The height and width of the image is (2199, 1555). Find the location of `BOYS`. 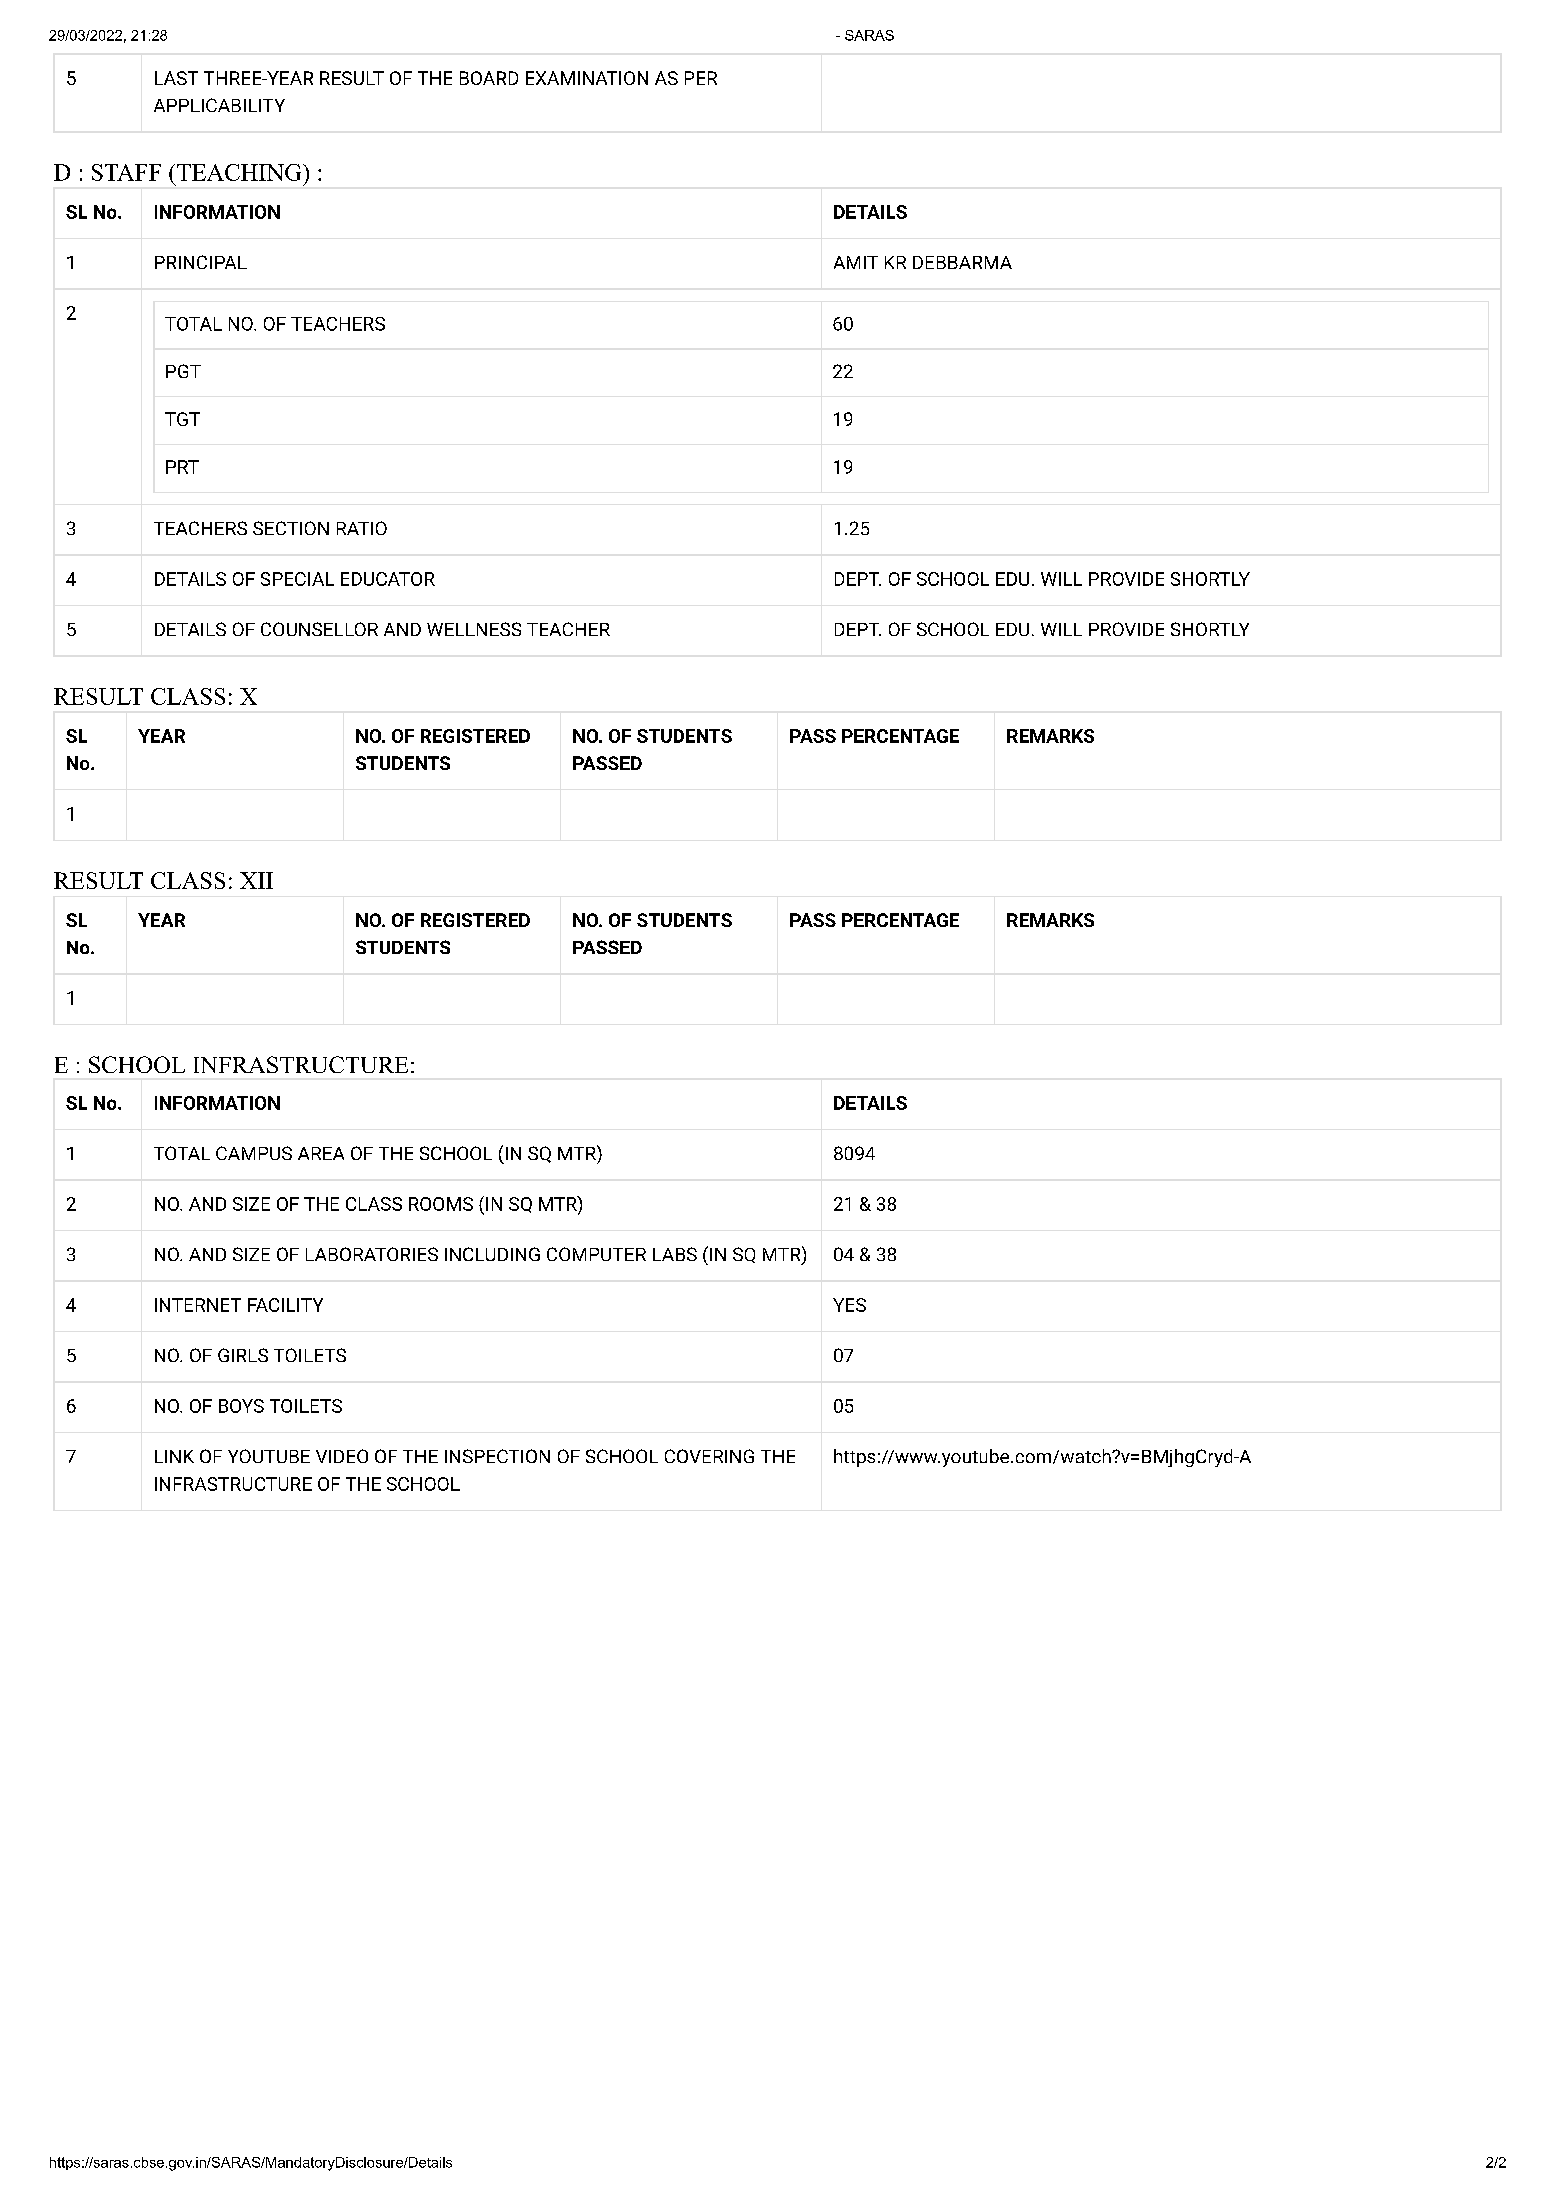

BOYS is located at coordinates (241, 1406).
